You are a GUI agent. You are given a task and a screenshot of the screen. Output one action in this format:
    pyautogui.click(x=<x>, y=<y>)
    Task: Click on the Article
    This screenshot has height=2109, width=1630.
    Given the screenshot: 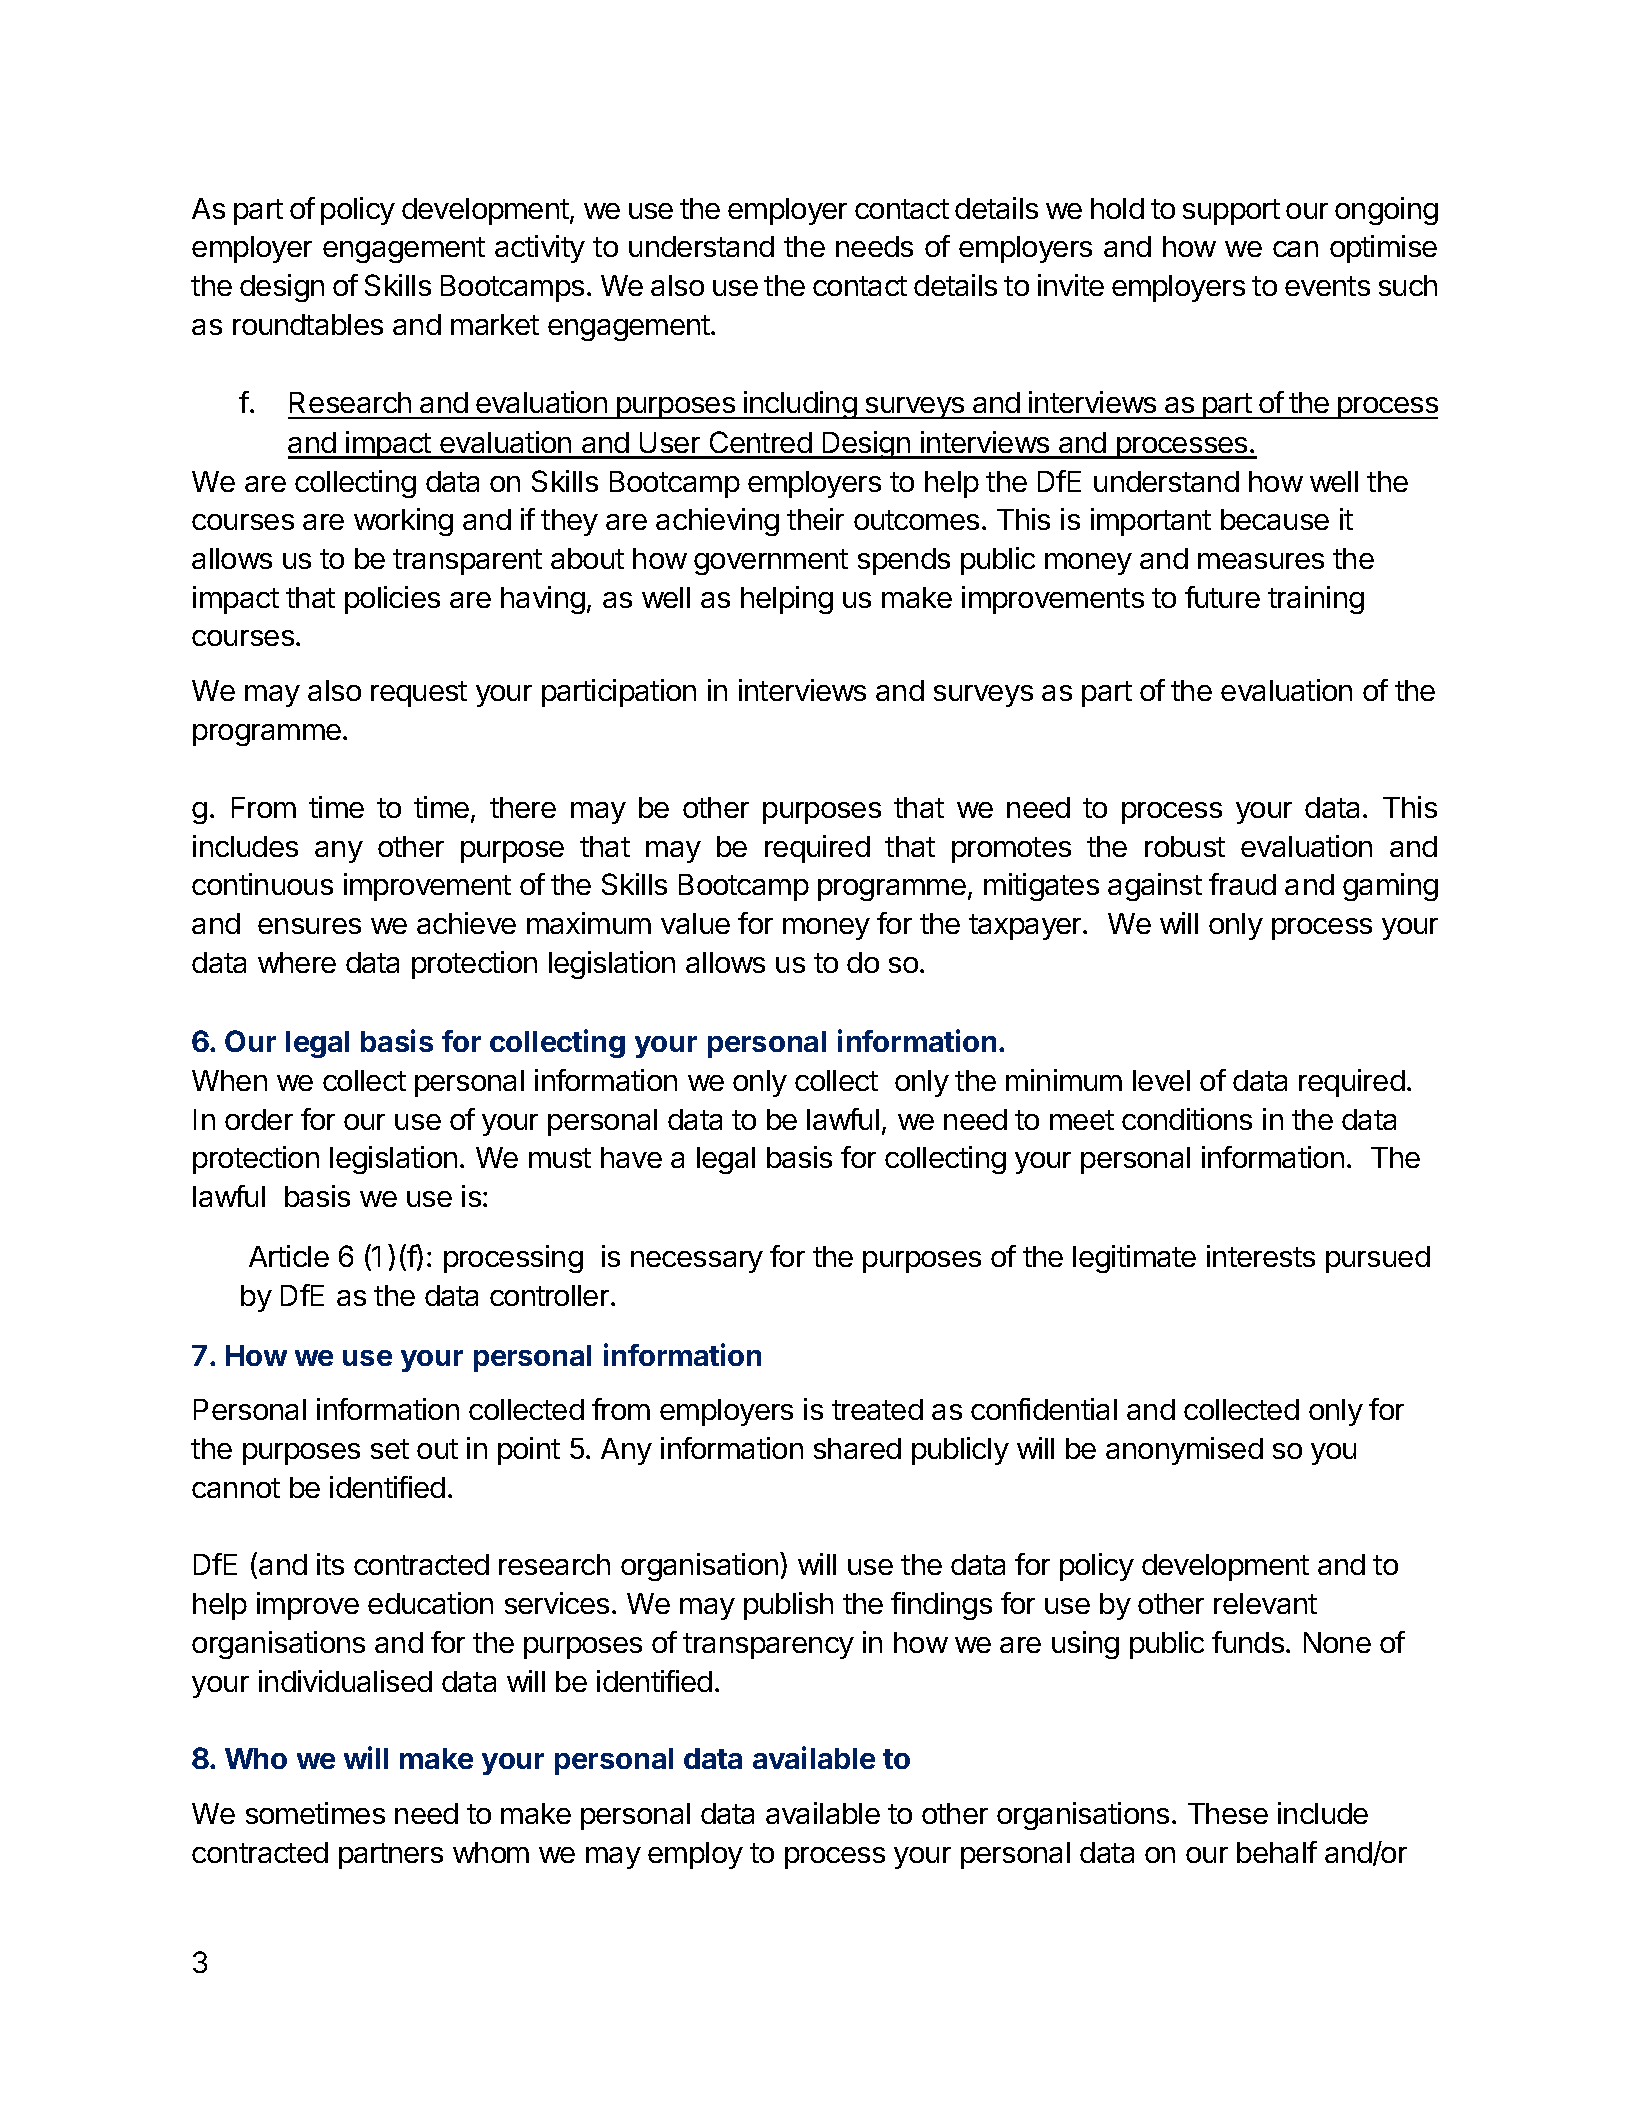 What is the action you would take?
    pyautogui.click(x=289, y=1256)
